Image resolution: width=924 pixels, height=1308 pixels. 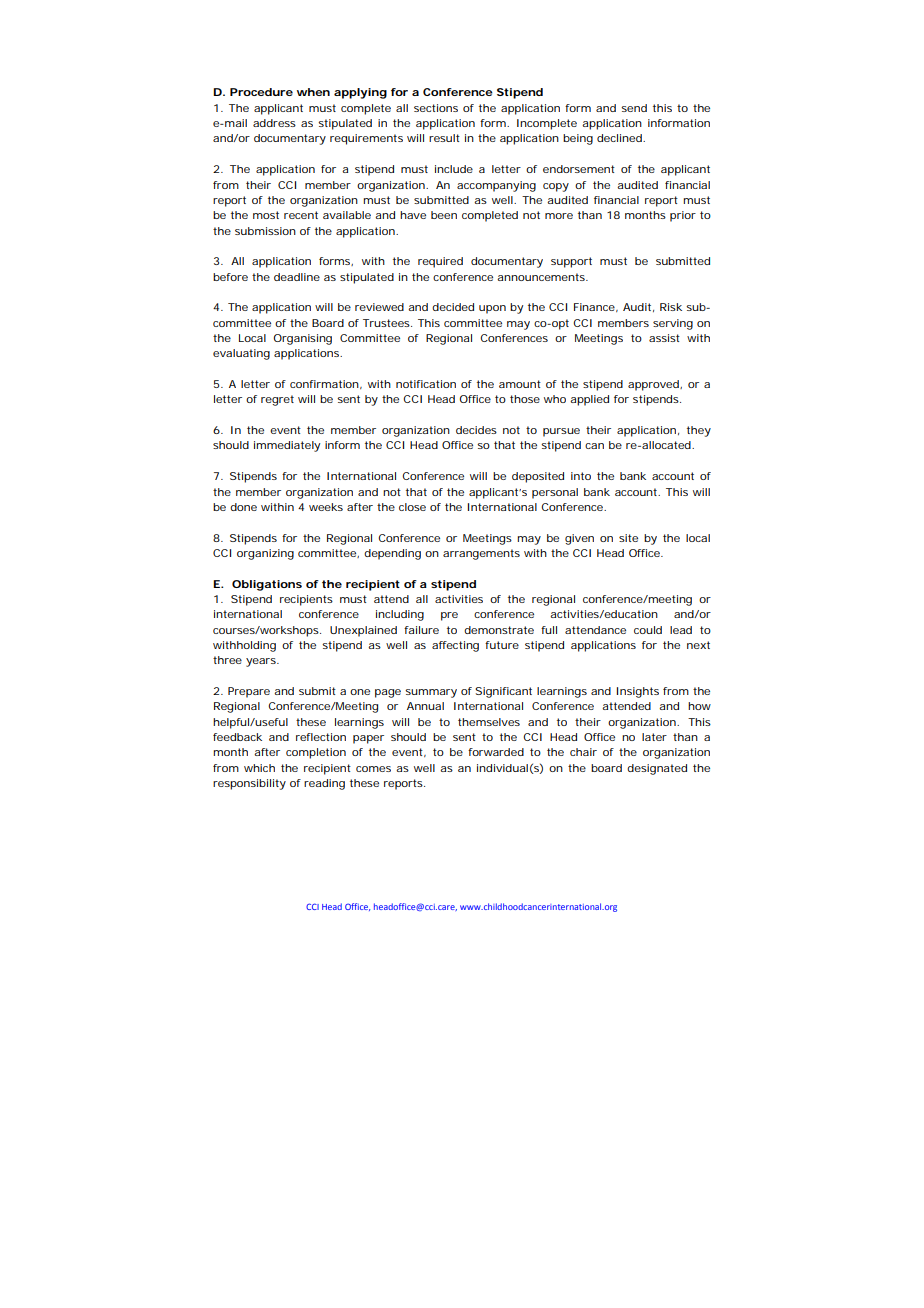 What do you see at coordinates (581, 476) in the image?
I see `into` at bounding box center [581, 476].
